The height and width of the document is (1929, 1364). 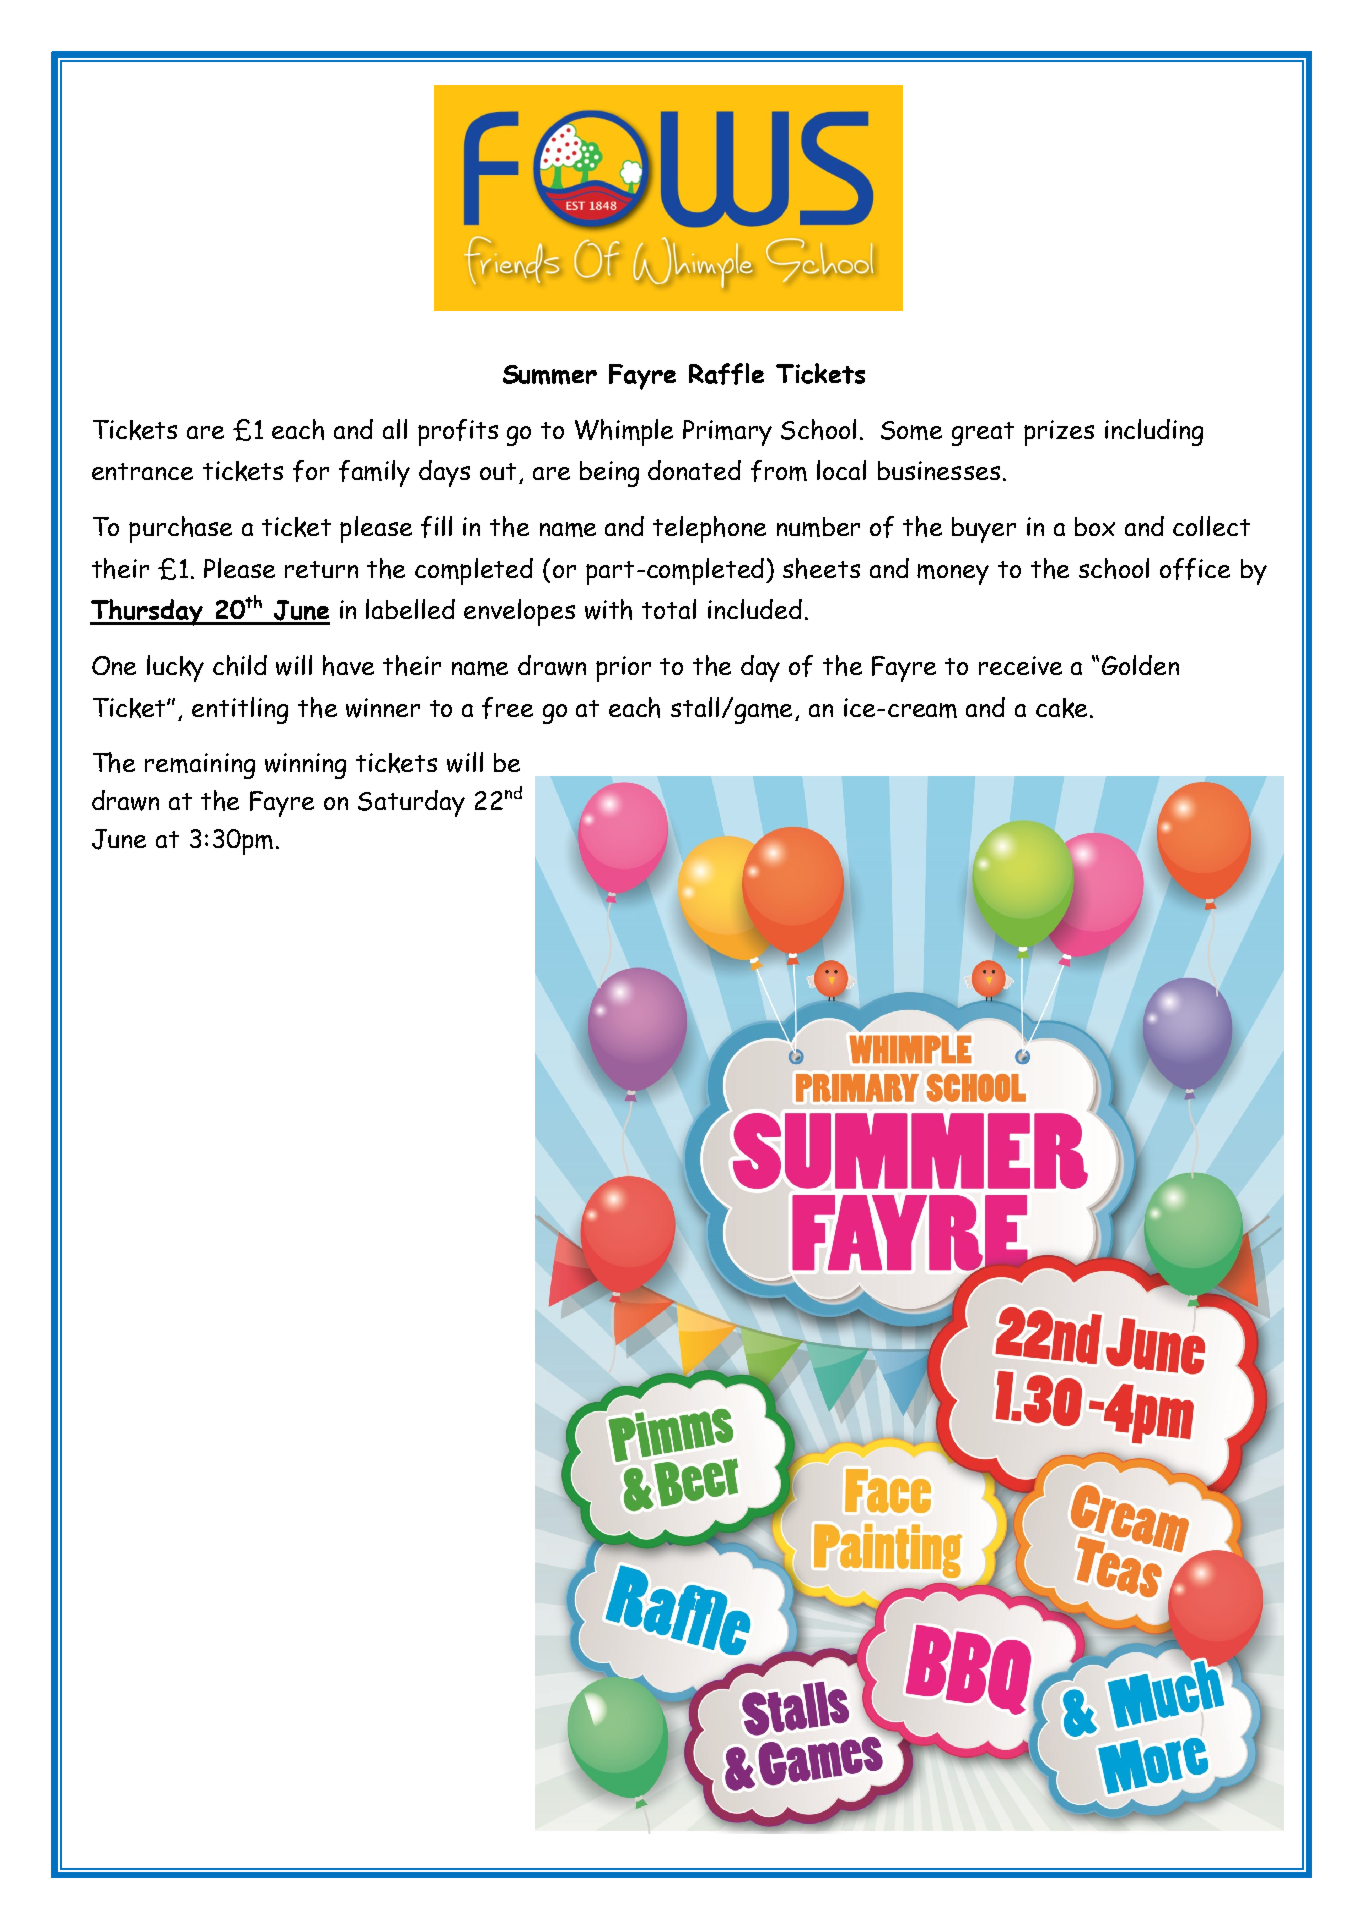 What do you see at coordinates (411, 803) in the document?
I see `Saturday` at bounding box center [411, 803].
